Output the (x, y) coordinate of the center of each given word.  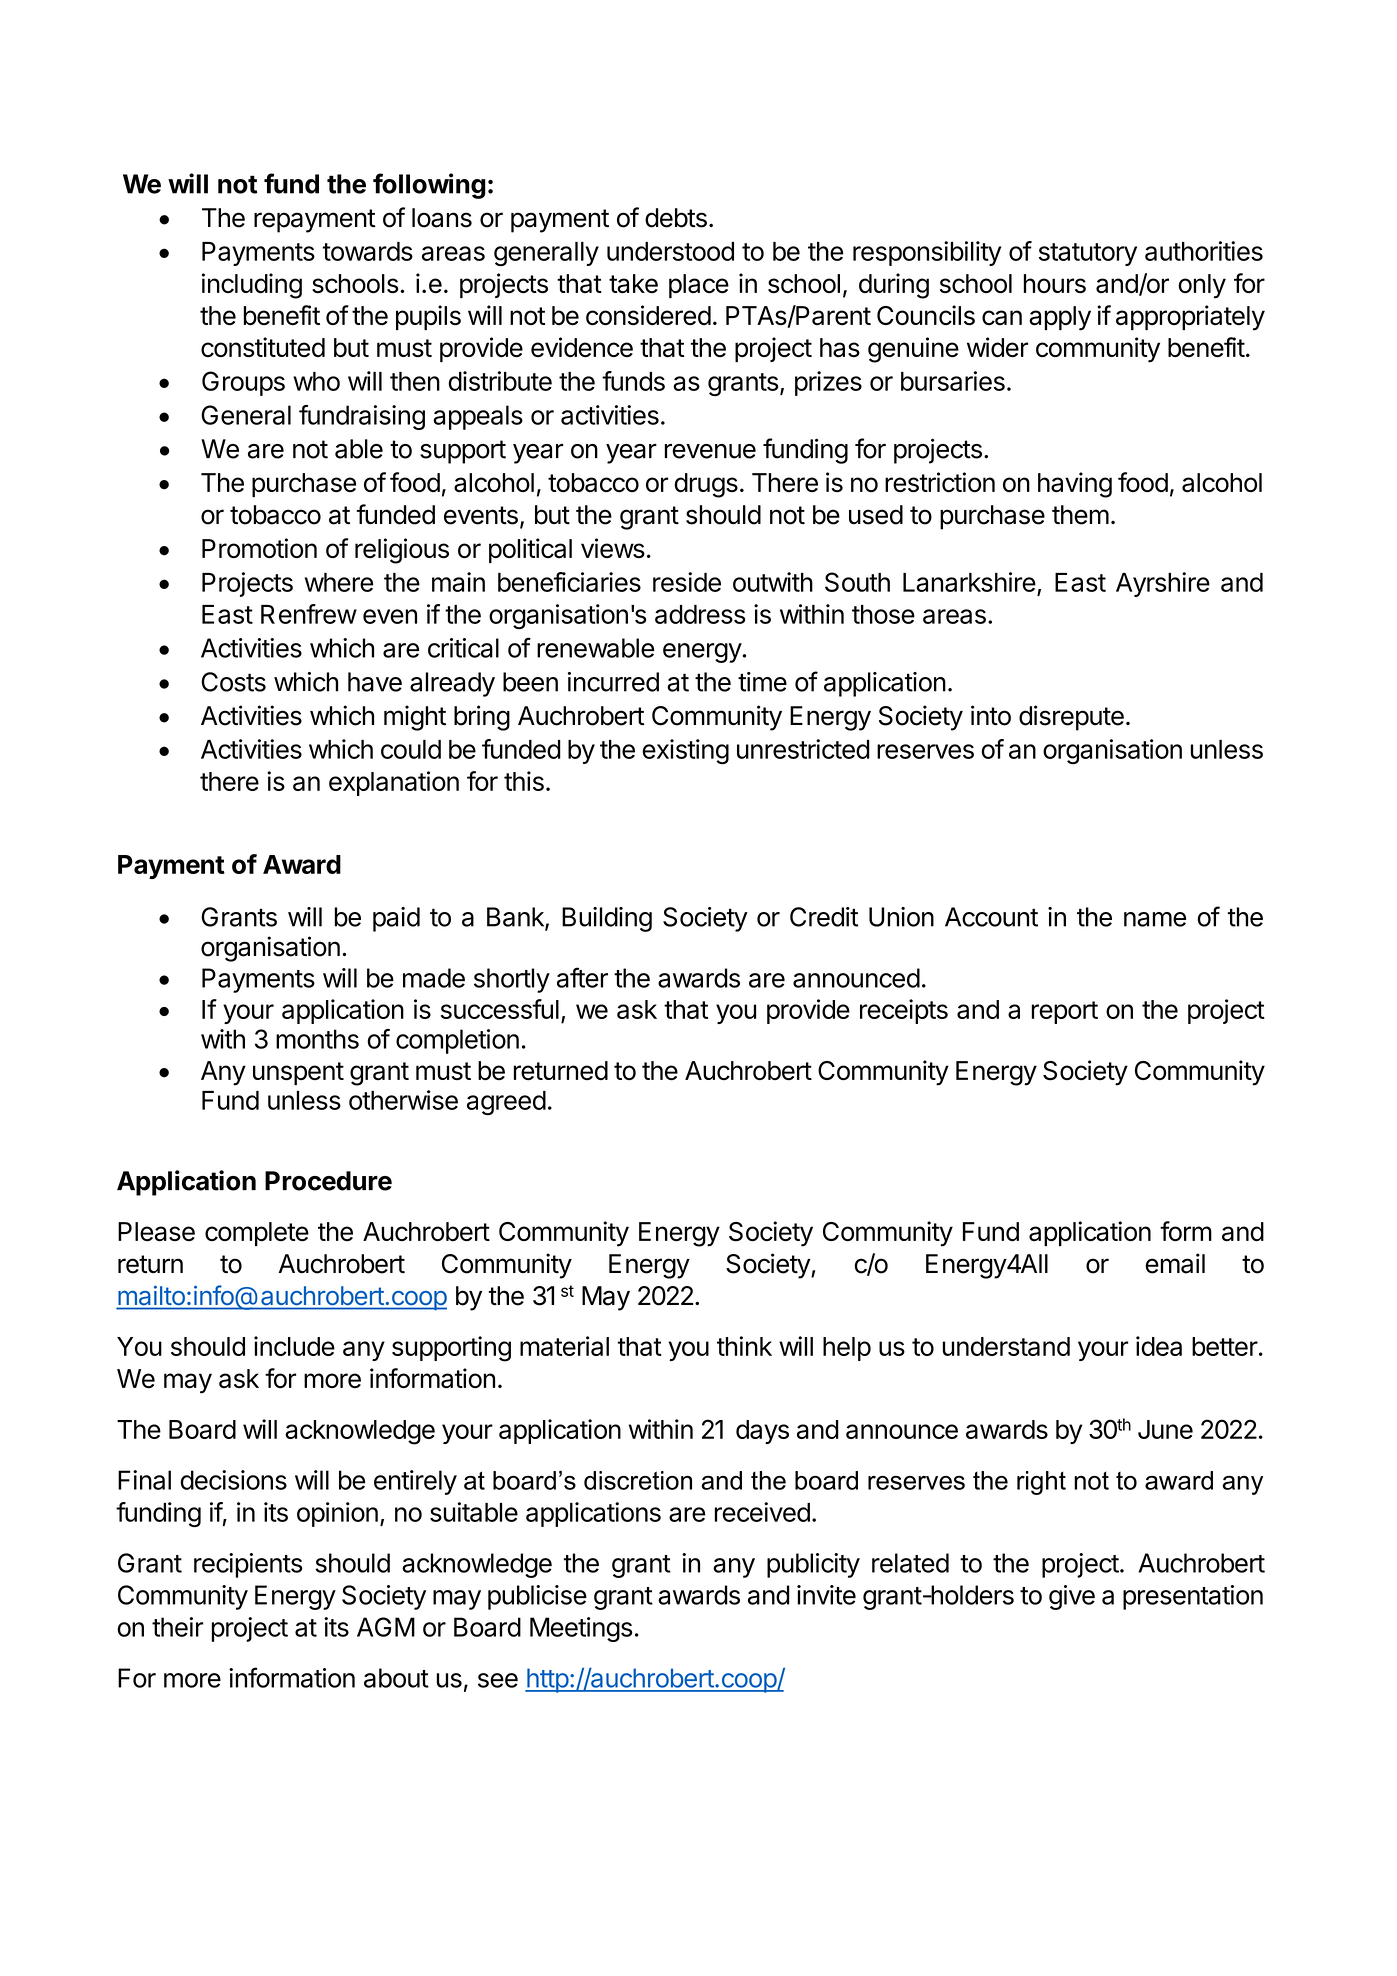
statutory (1088, 254)
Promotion (259, 548)
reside (687, 582)
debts (676, 218)
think (744, 1346)
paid (396, 919)
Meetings (581, 1629)
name (1155, 919)
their (177, 1627)
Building (607, 919)
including (252, 286)
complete (257, 1234)
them (1080, 515)
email (1175, 1263)
